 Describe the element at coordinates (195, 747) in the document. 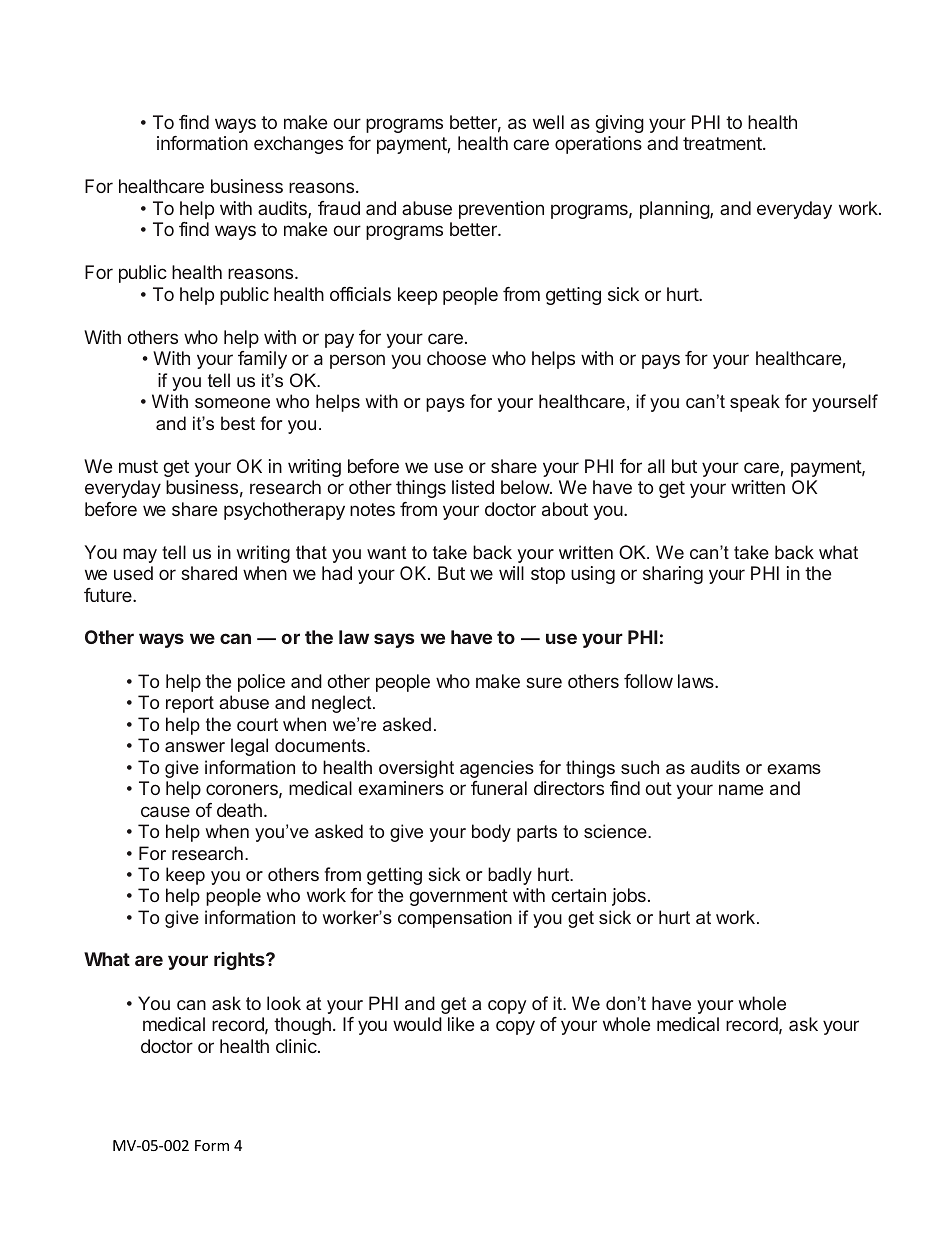

I see `answer` at that location.
